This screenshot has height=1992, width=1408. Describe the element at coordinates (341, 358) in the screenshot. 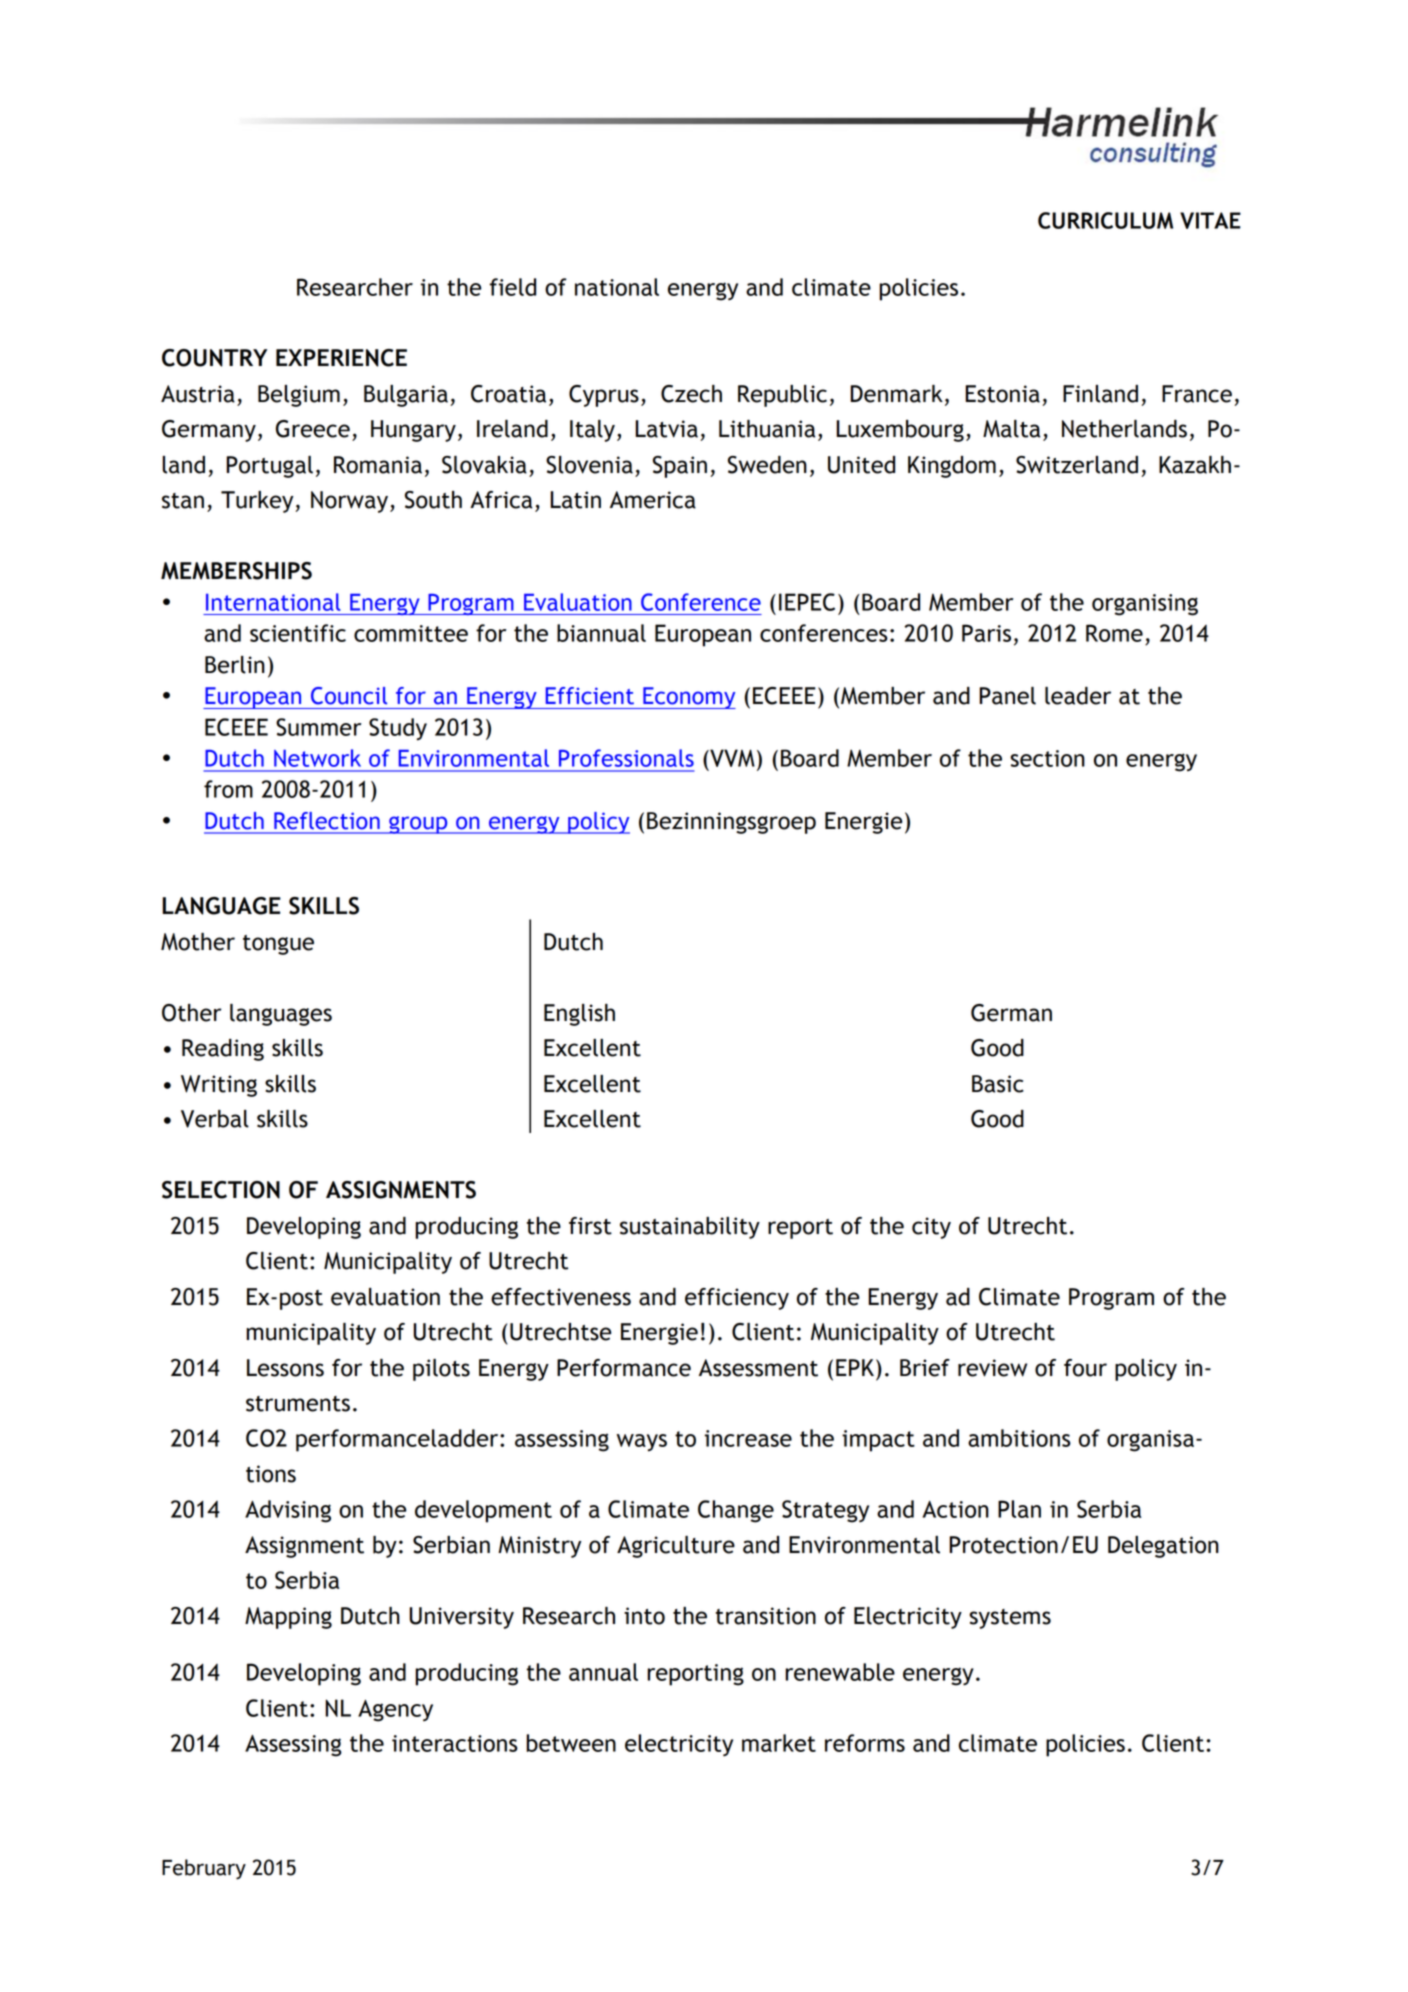

I see `EXPERIENCE` at that location.
